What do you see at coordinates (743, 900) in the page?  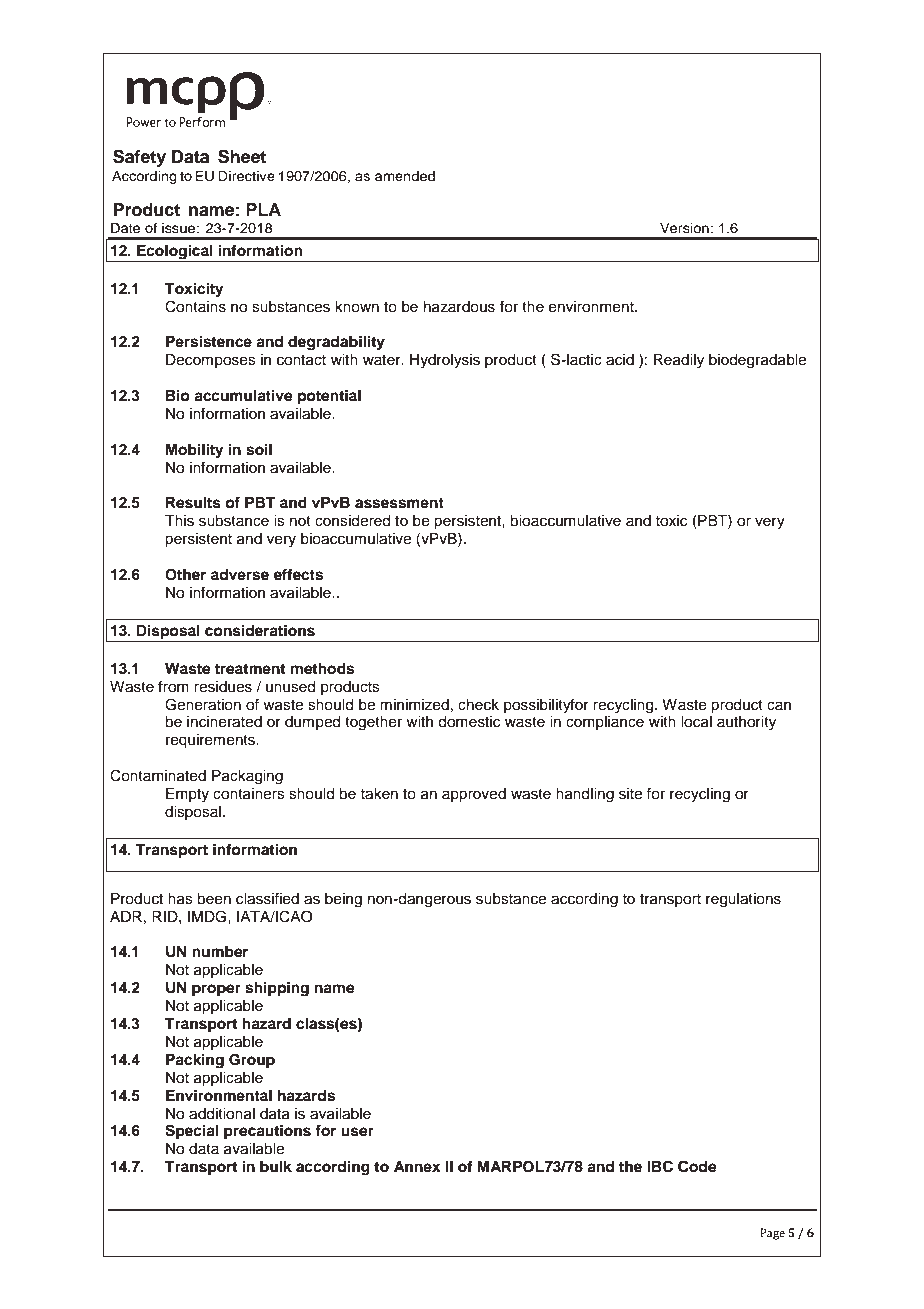 I see `regulations` at bounding box center [743, 900].
